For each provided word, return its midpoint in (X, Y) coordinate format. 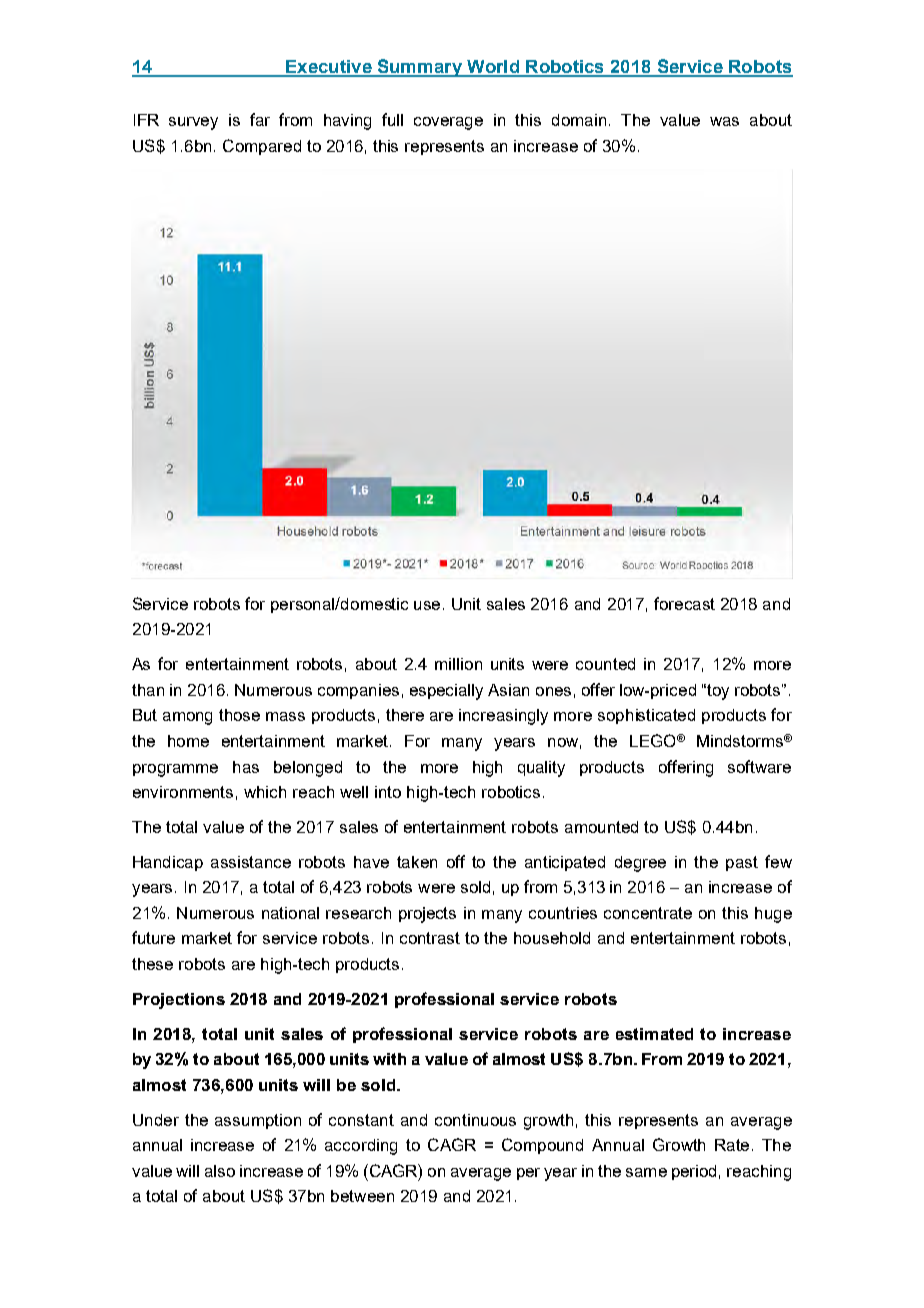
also (220, 1171)
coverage (448, 123)
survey (193, 123)
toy (717, 692)
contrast (430, 938)
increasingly (503, 717)
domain (579, 120)
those (239, 715)
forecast (684, 603)
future (153, 937)
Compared (262, 147)
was (724, 121)
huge (773, 915)
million (458, 664)
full (392, 119)
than (148, 690)
